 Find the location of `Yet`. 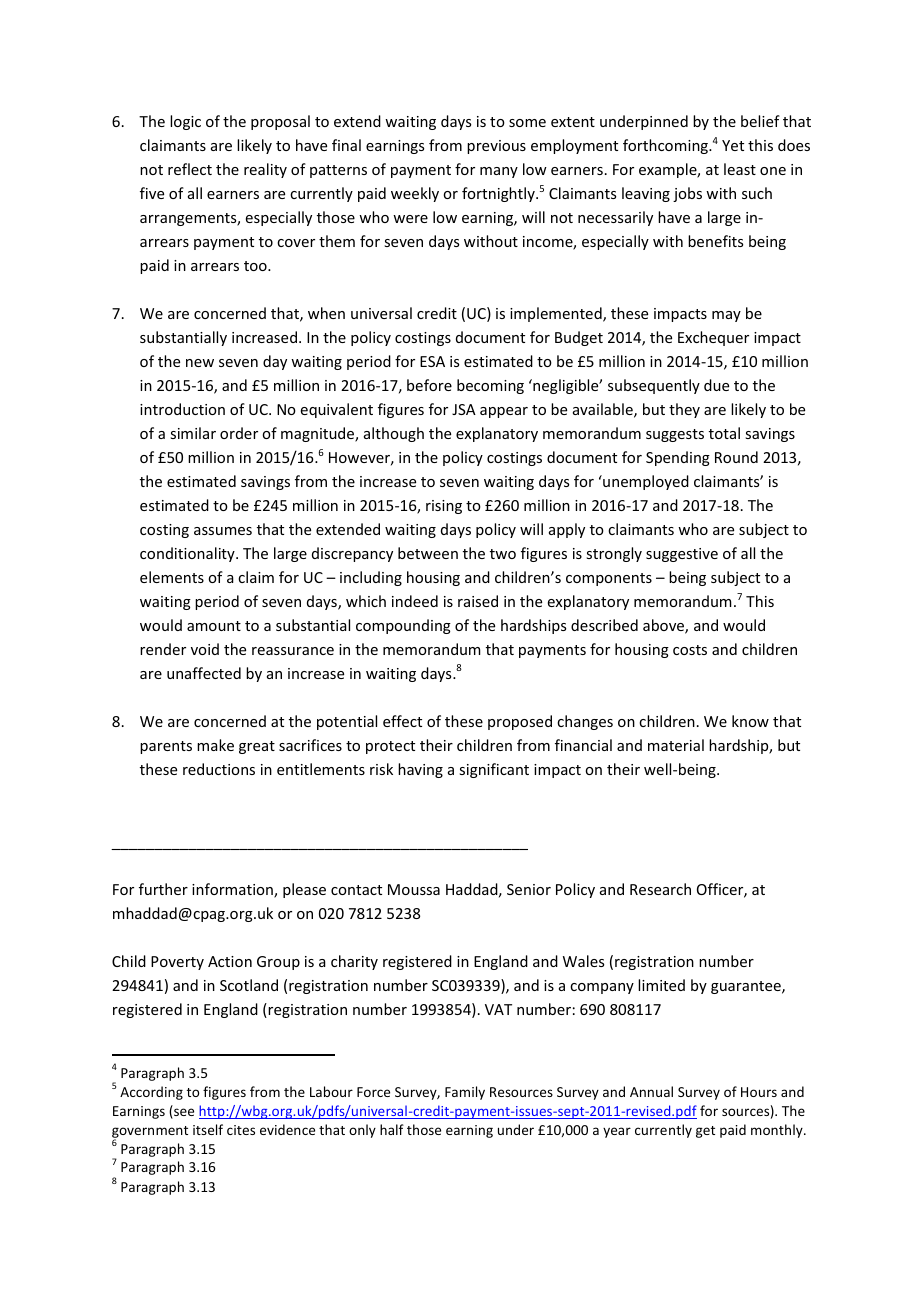

Yet is located at coordinates (733, 145).
